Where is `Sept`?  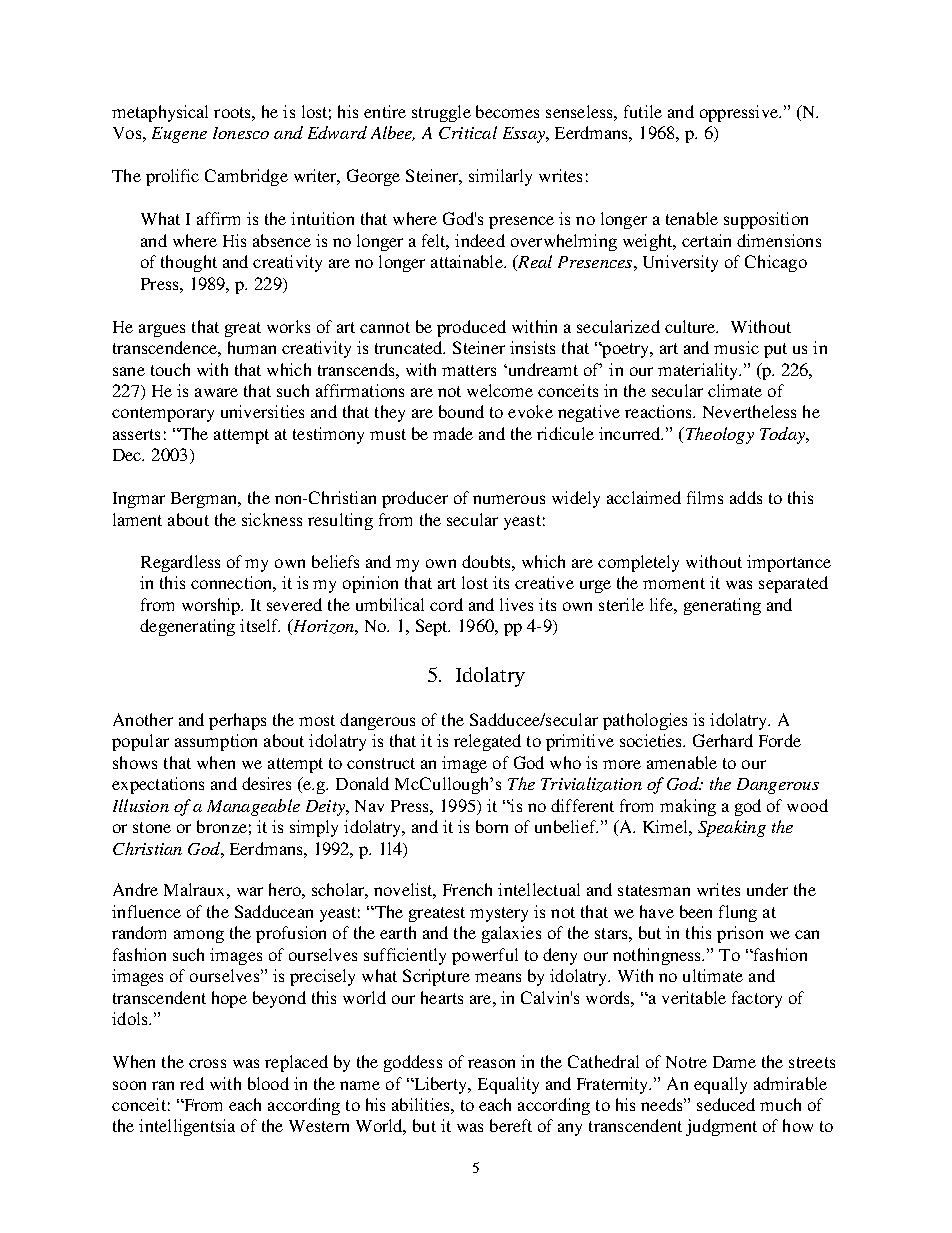 Sept is located at coordinates (433, 627).
